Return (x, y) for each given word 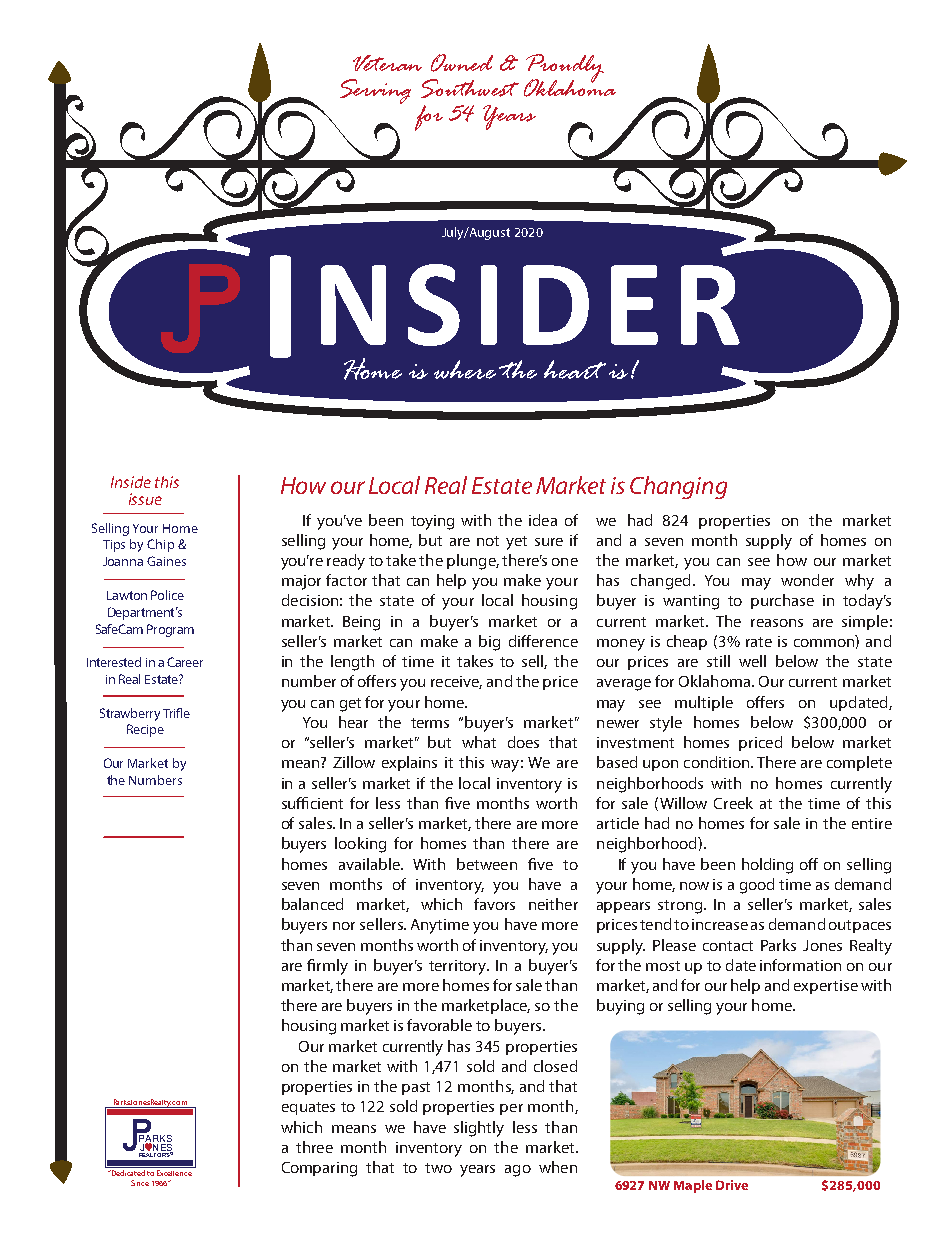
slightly (479, 1129)
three (314, 1147)
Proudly (565, 69)
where (465, 369)
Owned (462, 63)
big (489, 643)
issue (145, 499)
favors (494, 904)
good (757, 886)
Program (170, 630)
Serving (375, 91)
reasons (777, 623)
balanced (312, 904)
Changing (678, 487)
